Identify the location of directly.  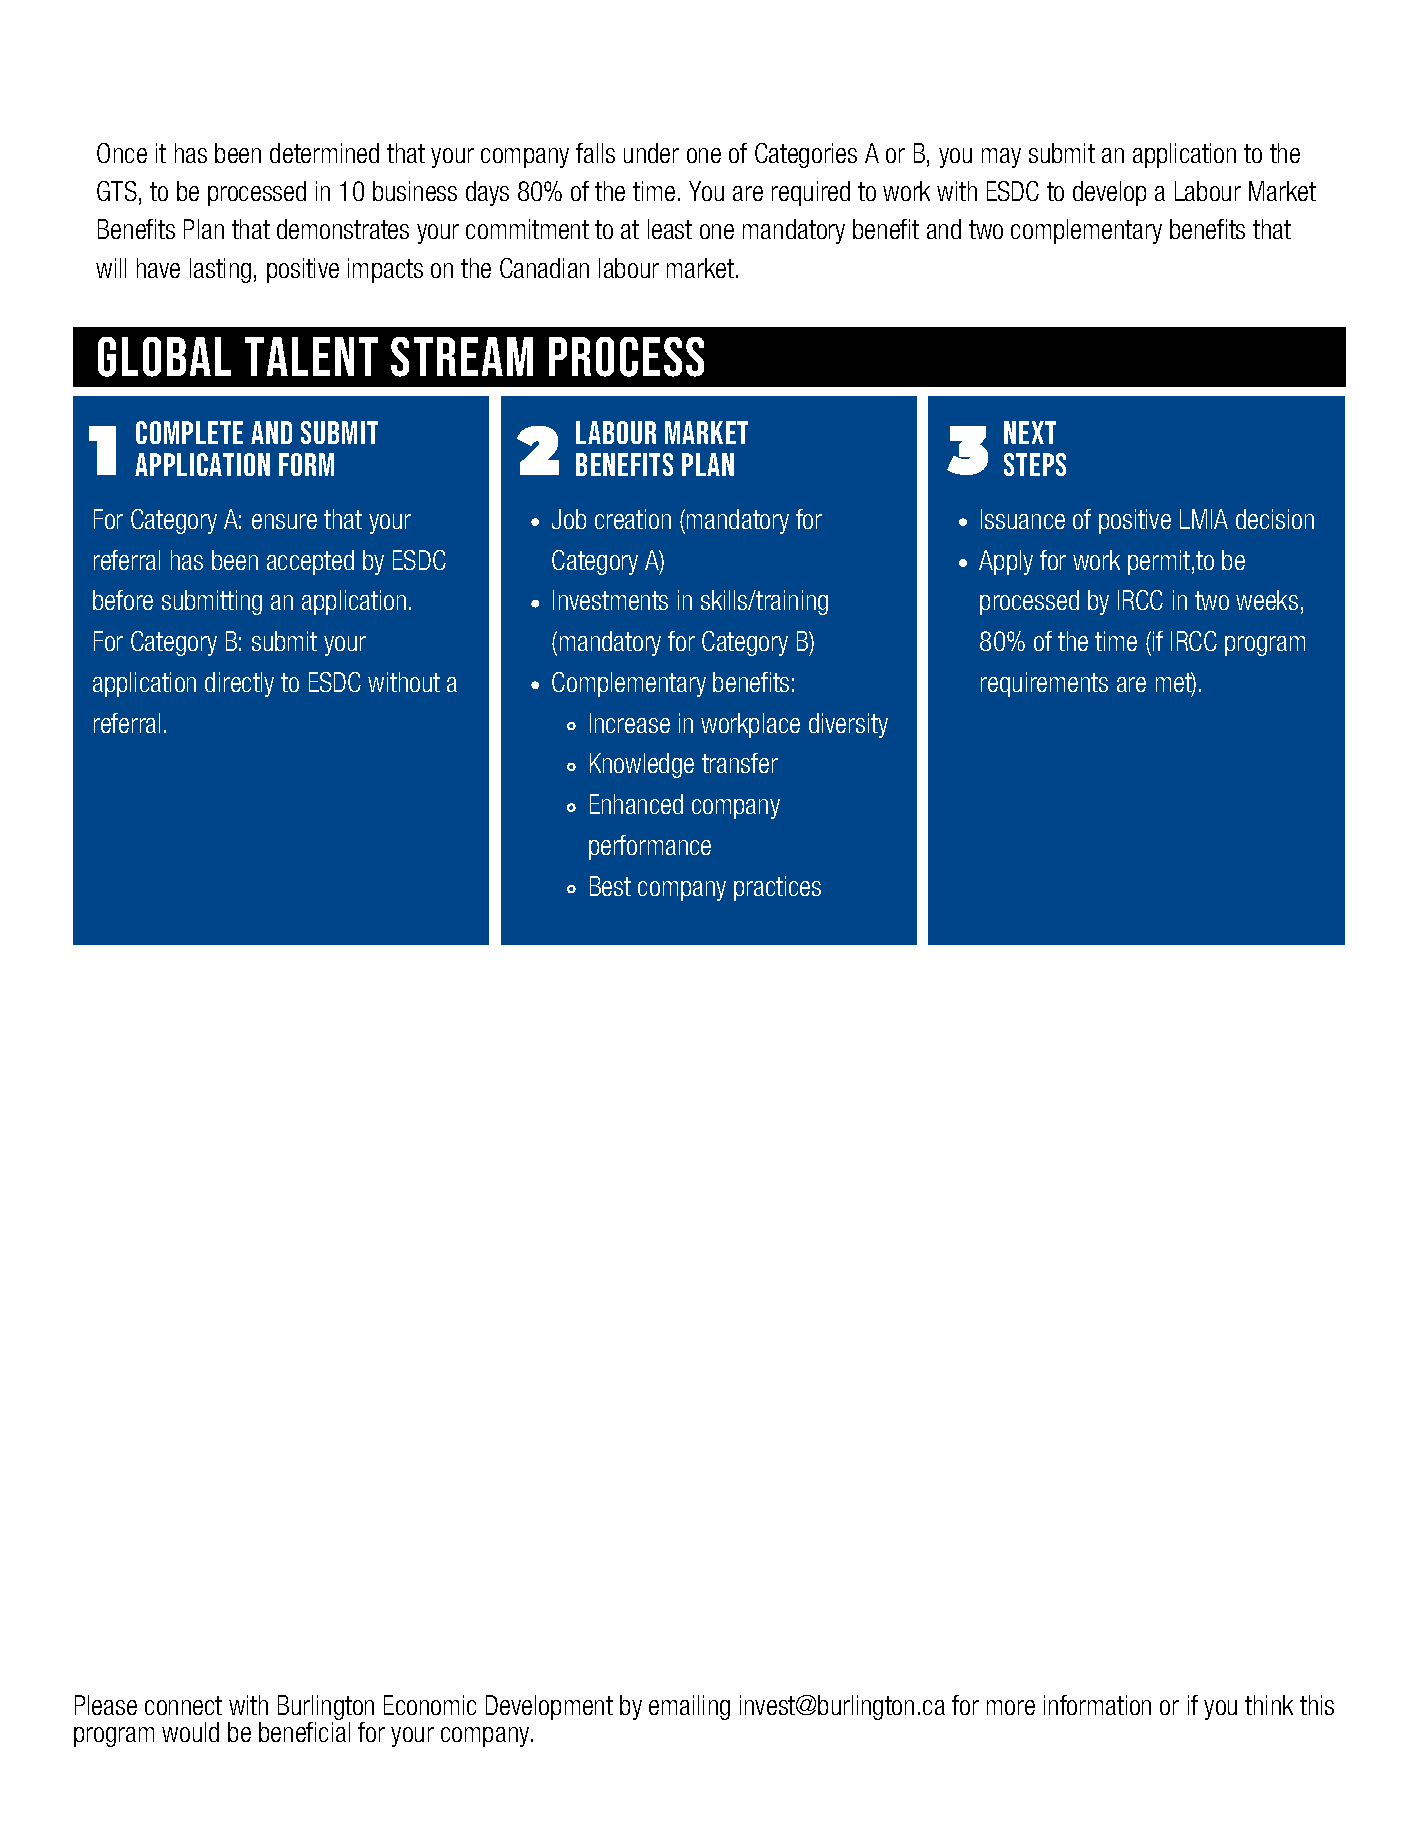
(239, 684).
